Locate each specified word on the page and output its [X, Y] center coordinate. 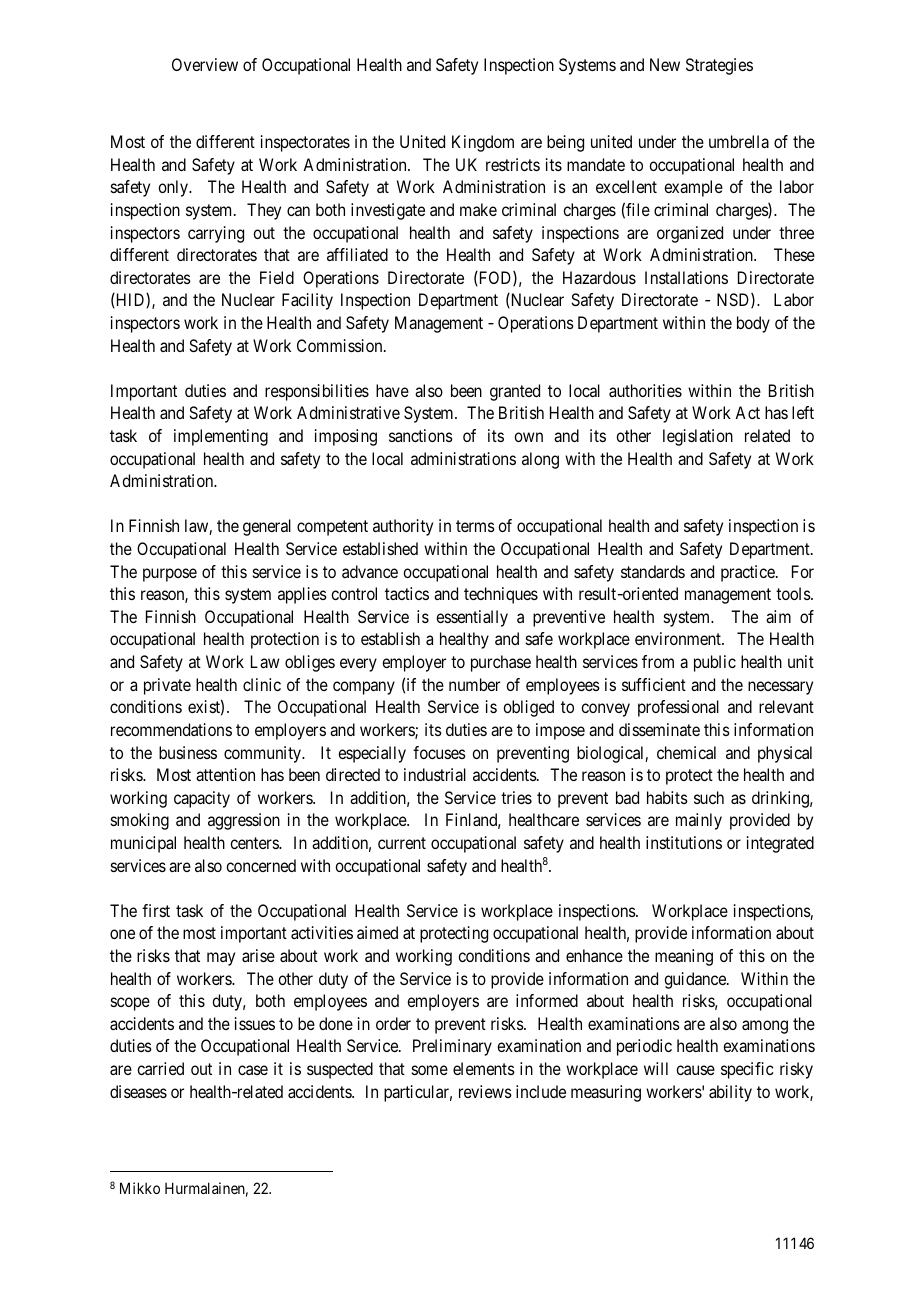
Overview [205, 64]
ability [730, 1093]
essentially [472, 618]
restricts [513, 164]
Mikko [140, 1188]
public [715, 663]
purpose [170, 575]
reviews [485, 1091]
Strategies [719, 66]
